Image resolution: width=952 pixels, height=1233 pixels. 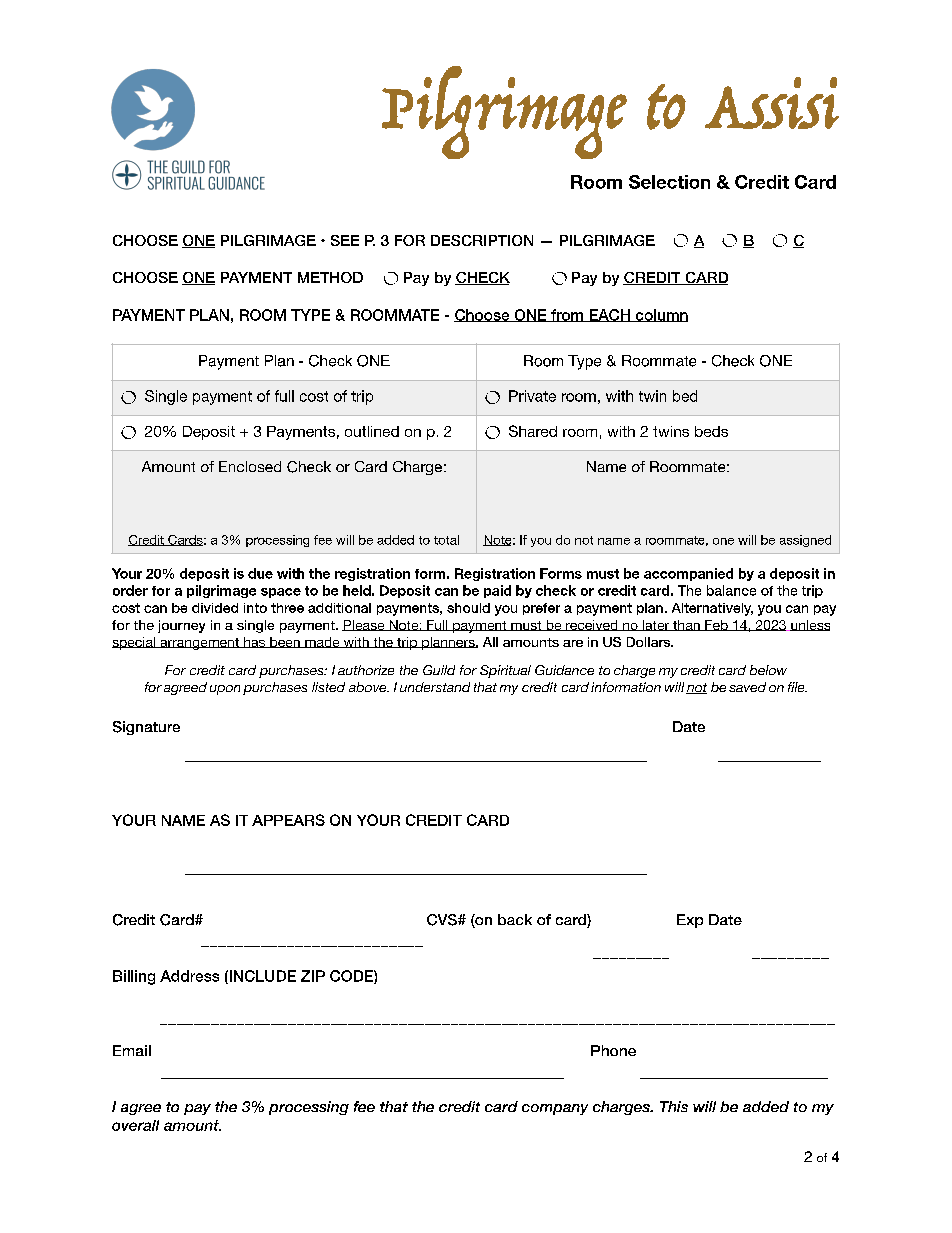 I want to click on overall, so click(x=135, y=1125).
